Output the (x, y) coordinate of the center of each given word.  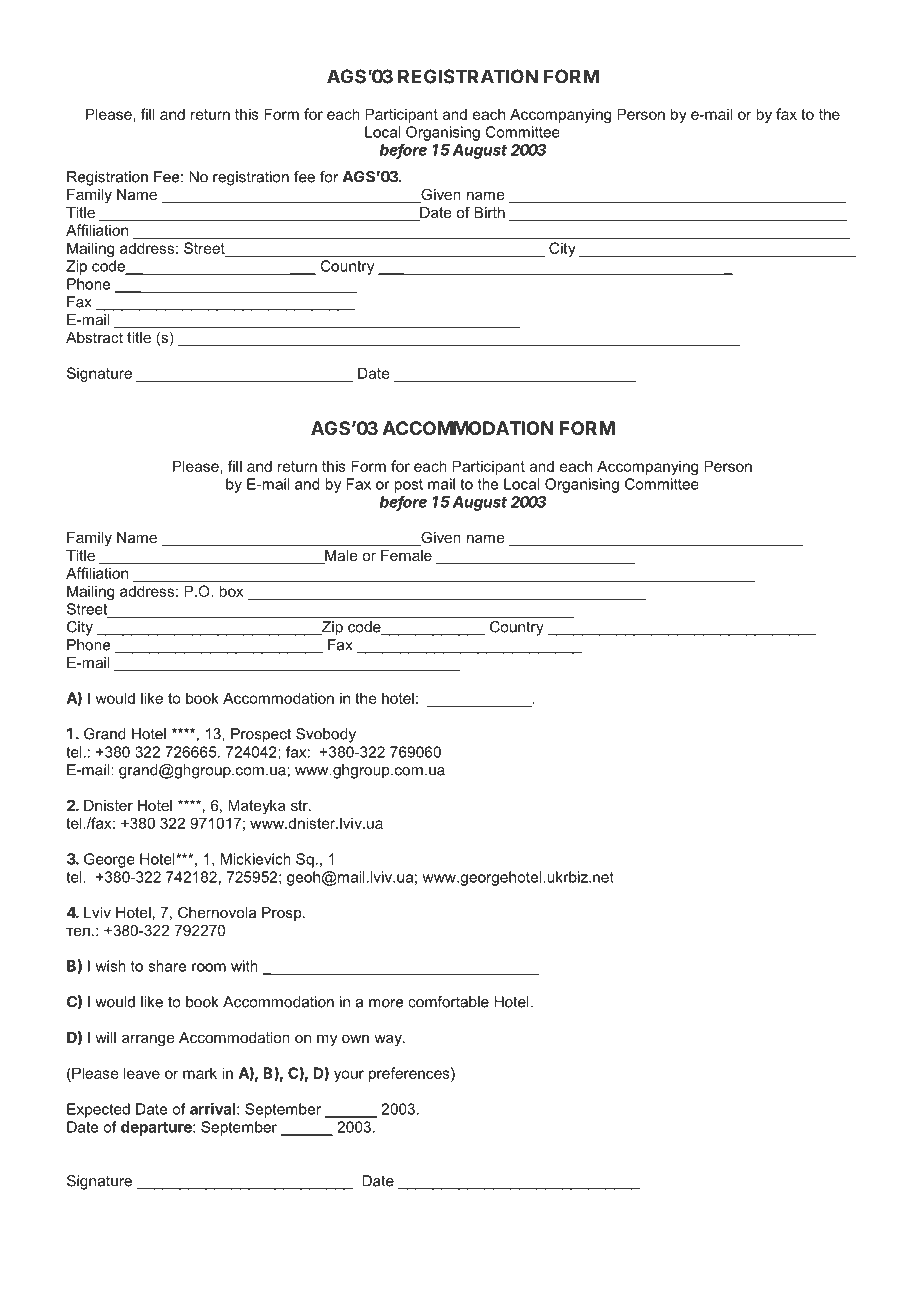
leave (142, 1073)
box (231, 591)
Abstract (94, 337)
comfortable (448, 1002)
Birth (489, 212)
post (408, 486)
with (244, 966)
